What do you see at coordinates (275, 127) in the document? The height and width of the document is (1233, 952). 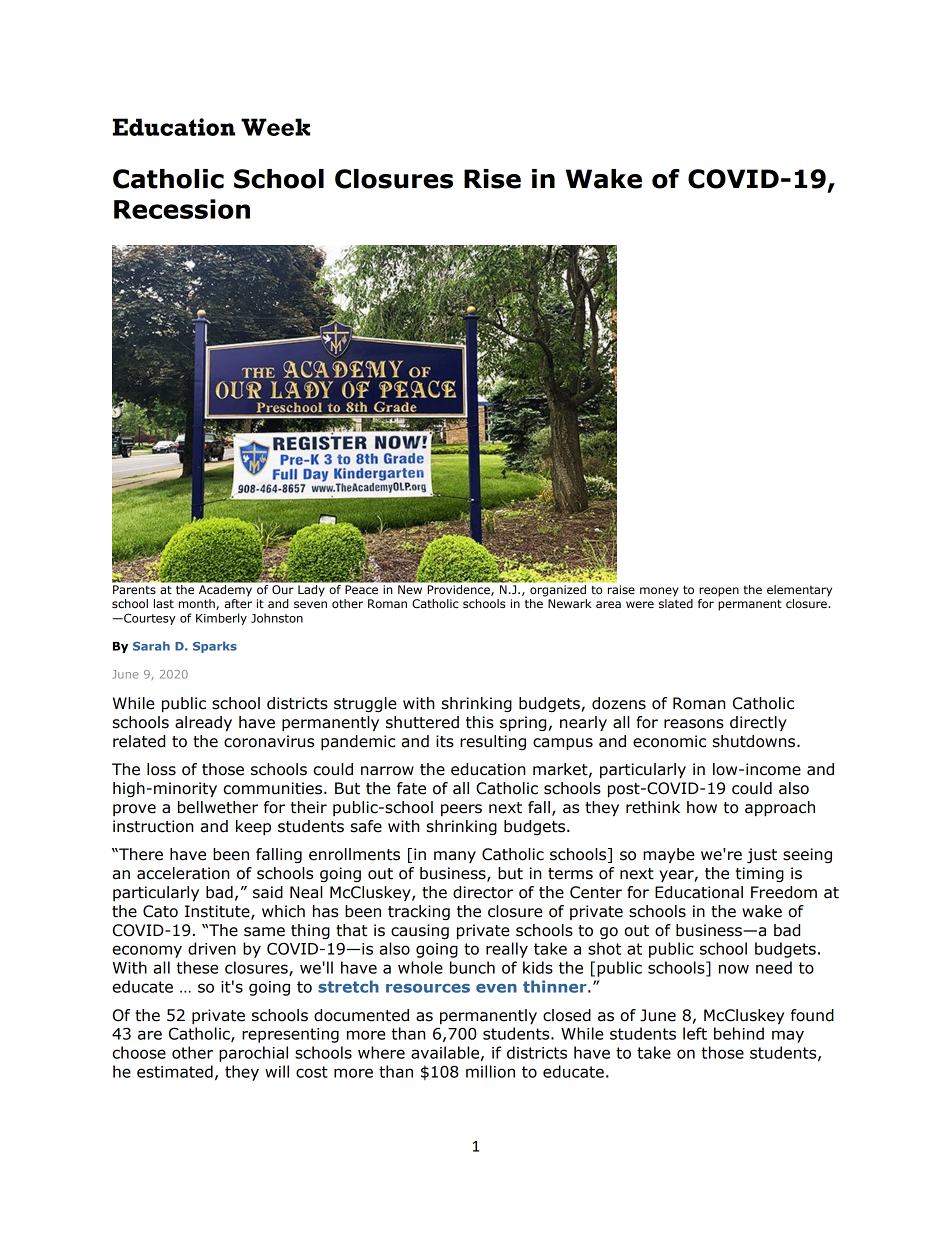 I see `Week` at bounding box center [275, 127].
